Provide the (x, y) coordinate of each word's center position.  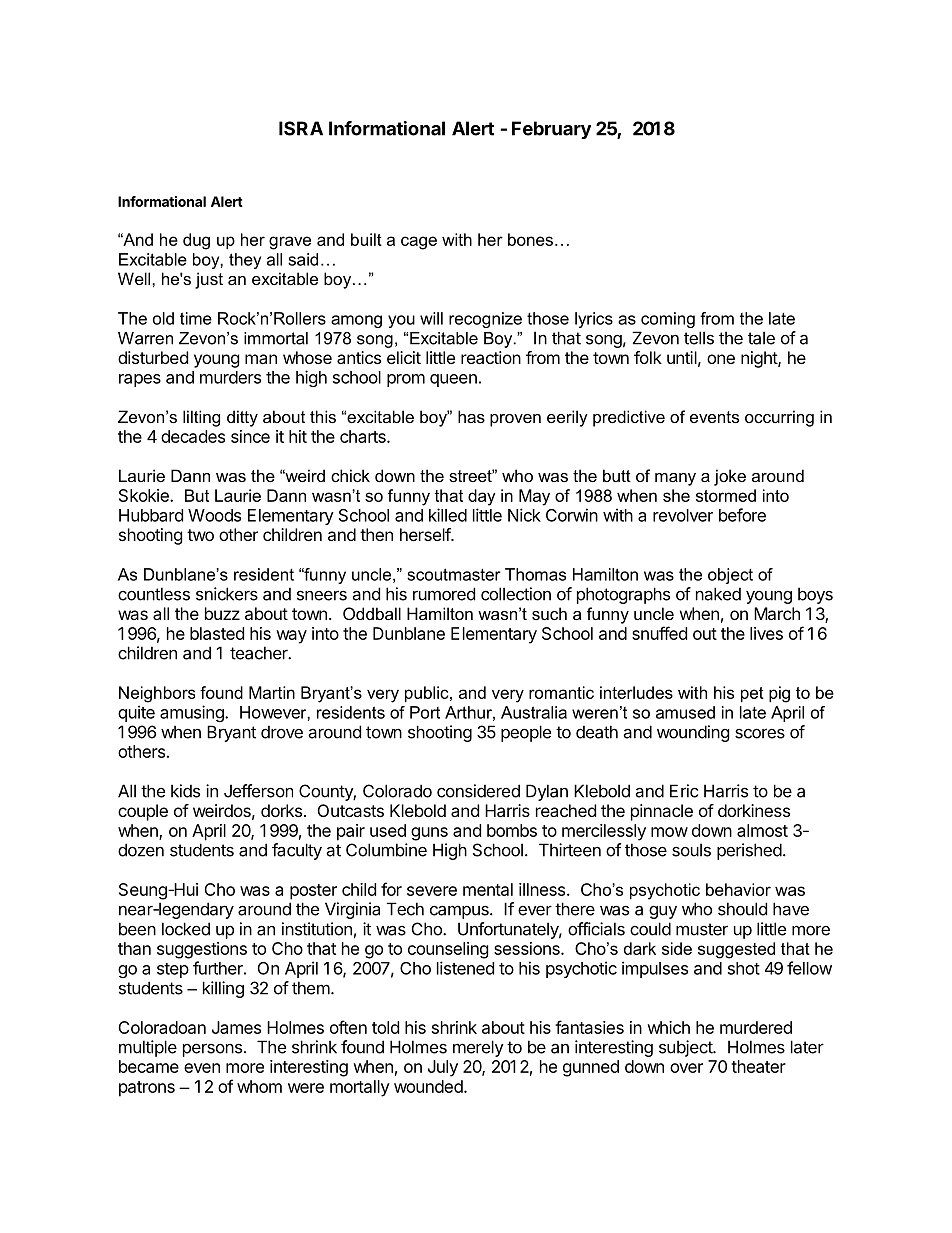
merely (478, 1048)
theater (758, 1066)
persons (214, 1050)
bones (530, 239)
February (551, 130)
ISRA (301, 128)
